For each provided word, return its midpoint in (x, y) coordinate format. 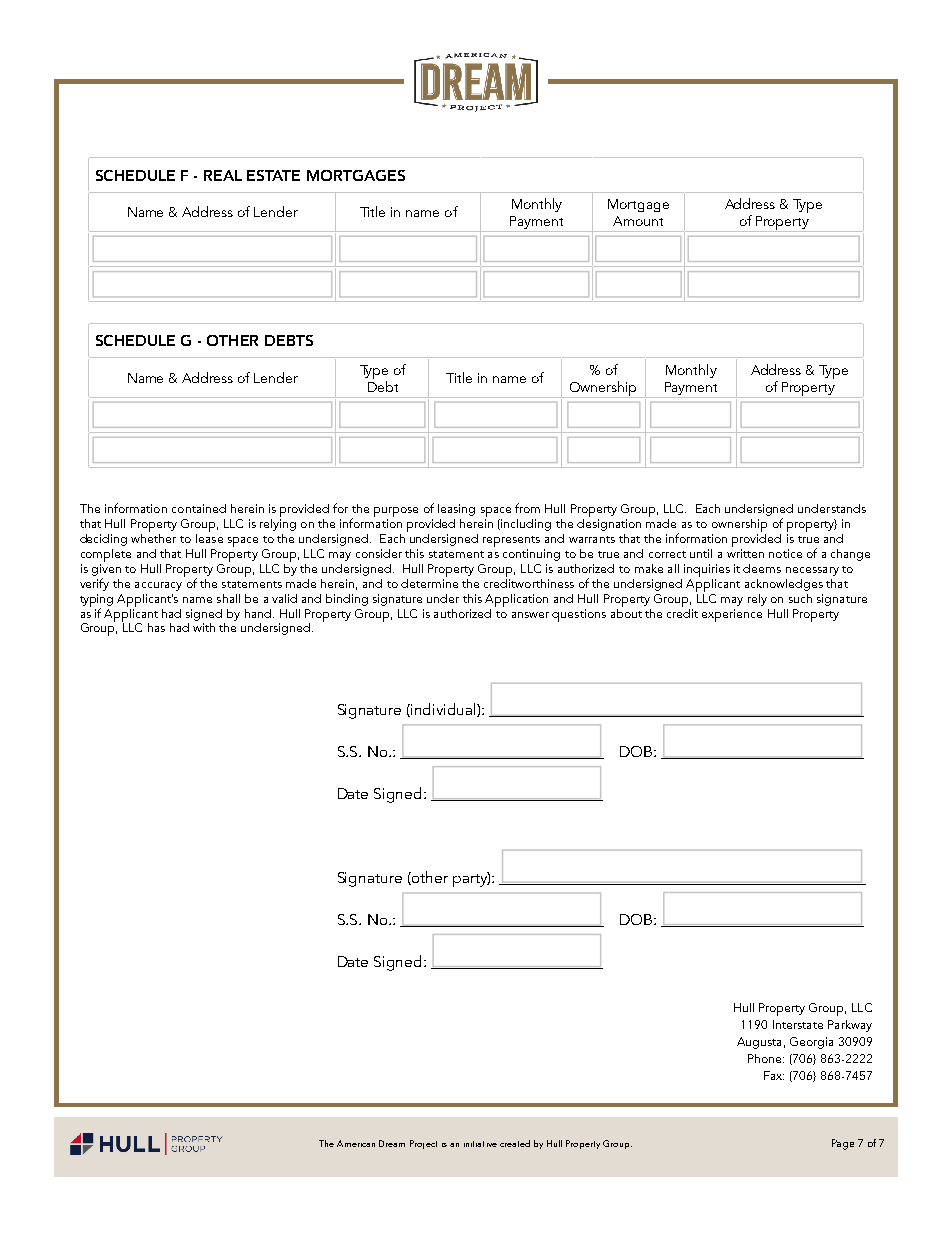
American (356, 1143)
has (156, 627)
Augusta (759, 1043)
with (204, 627)
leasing (456, 510)
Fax (774, 1075)
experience (732, 615)
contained (199, 508)
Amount (638, 221)
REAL (223, 175)
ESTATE (273, 175)
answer (530, 615)
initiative (480, 1144)
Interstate (798, 1024)
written (745, 553)
